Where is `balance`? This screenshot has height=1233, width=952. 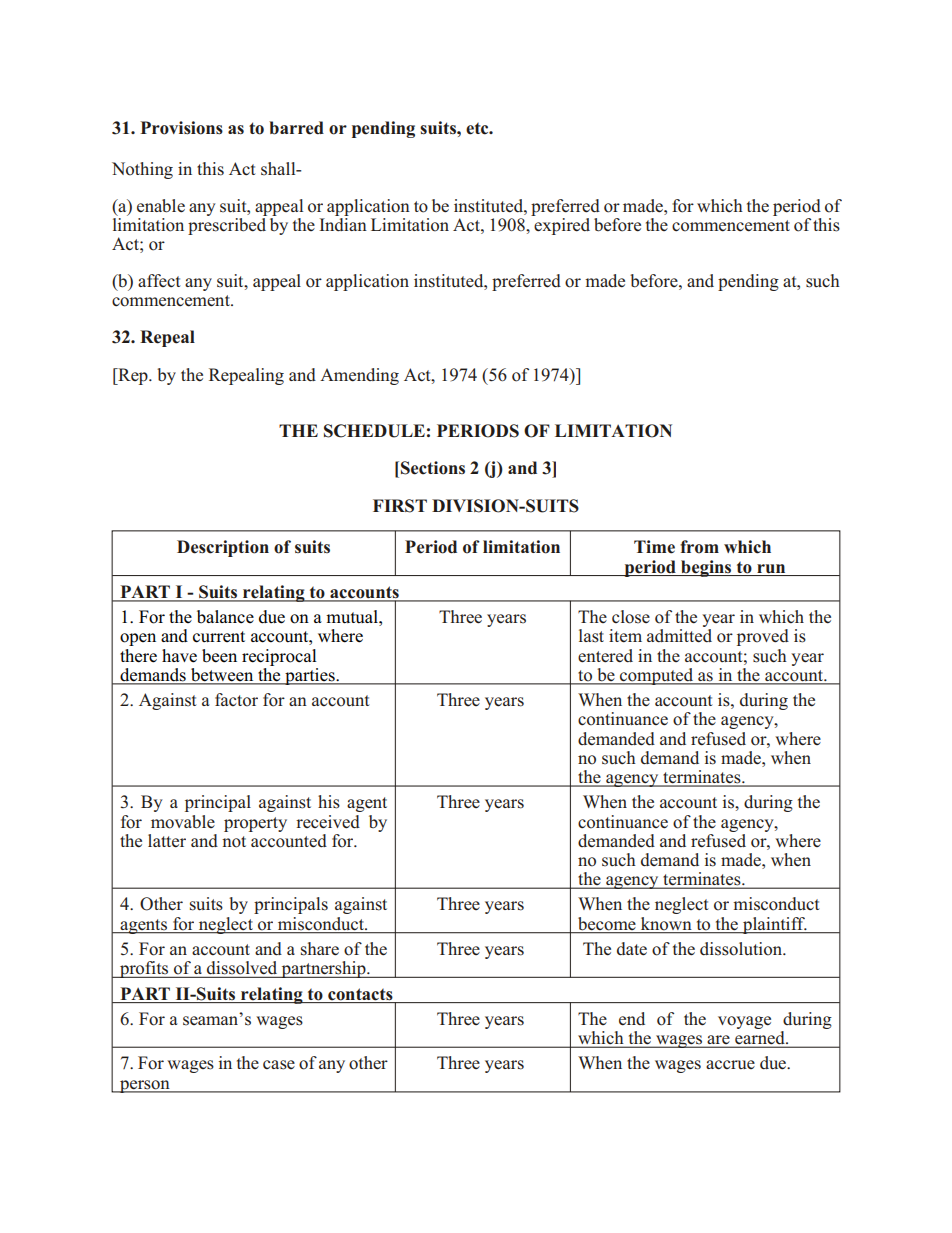
balance is located at coordinates (225, 617).
